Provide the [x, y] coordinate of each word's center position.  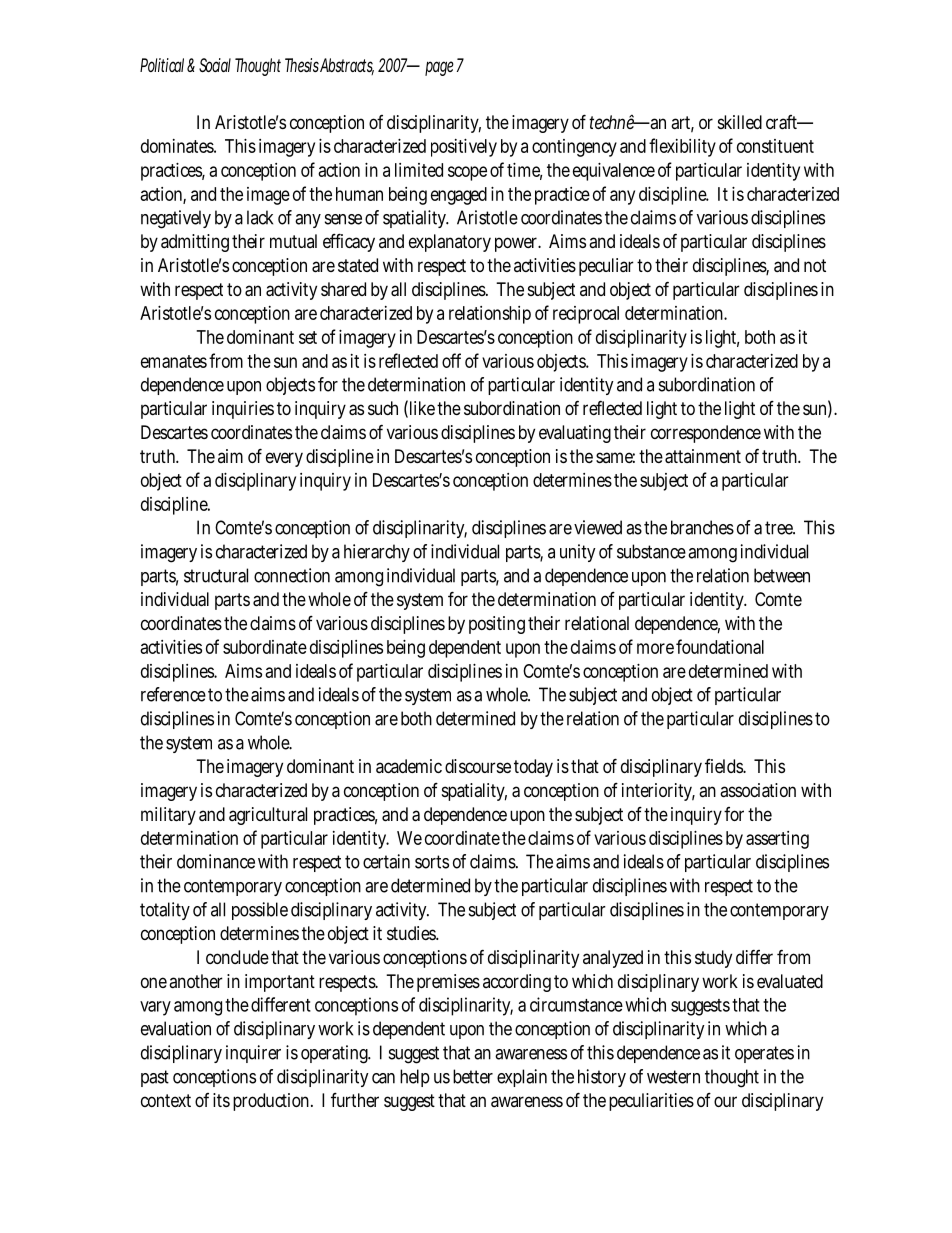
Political [162, 65]
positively [464, 148]
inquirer [253, 1054]
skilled [740, 122]
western [673, 1077]
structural [216, 575]
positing [497, 625]
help [415, 1078]
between [782, 575]
